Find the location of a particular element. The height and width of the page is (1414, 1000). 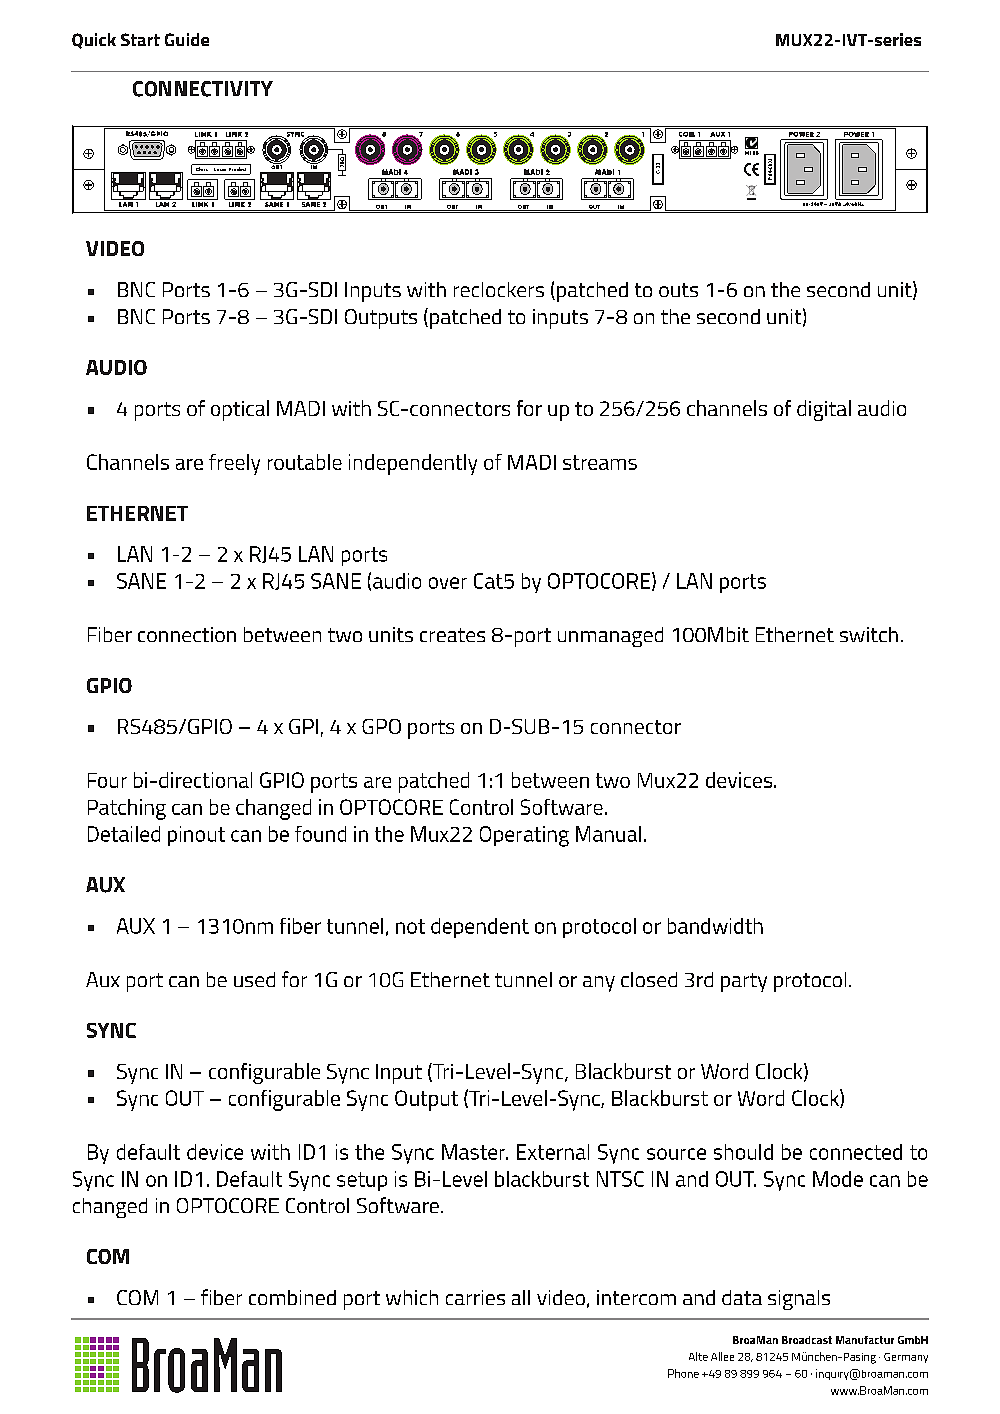

connection is located at coordinates (187, 634).
